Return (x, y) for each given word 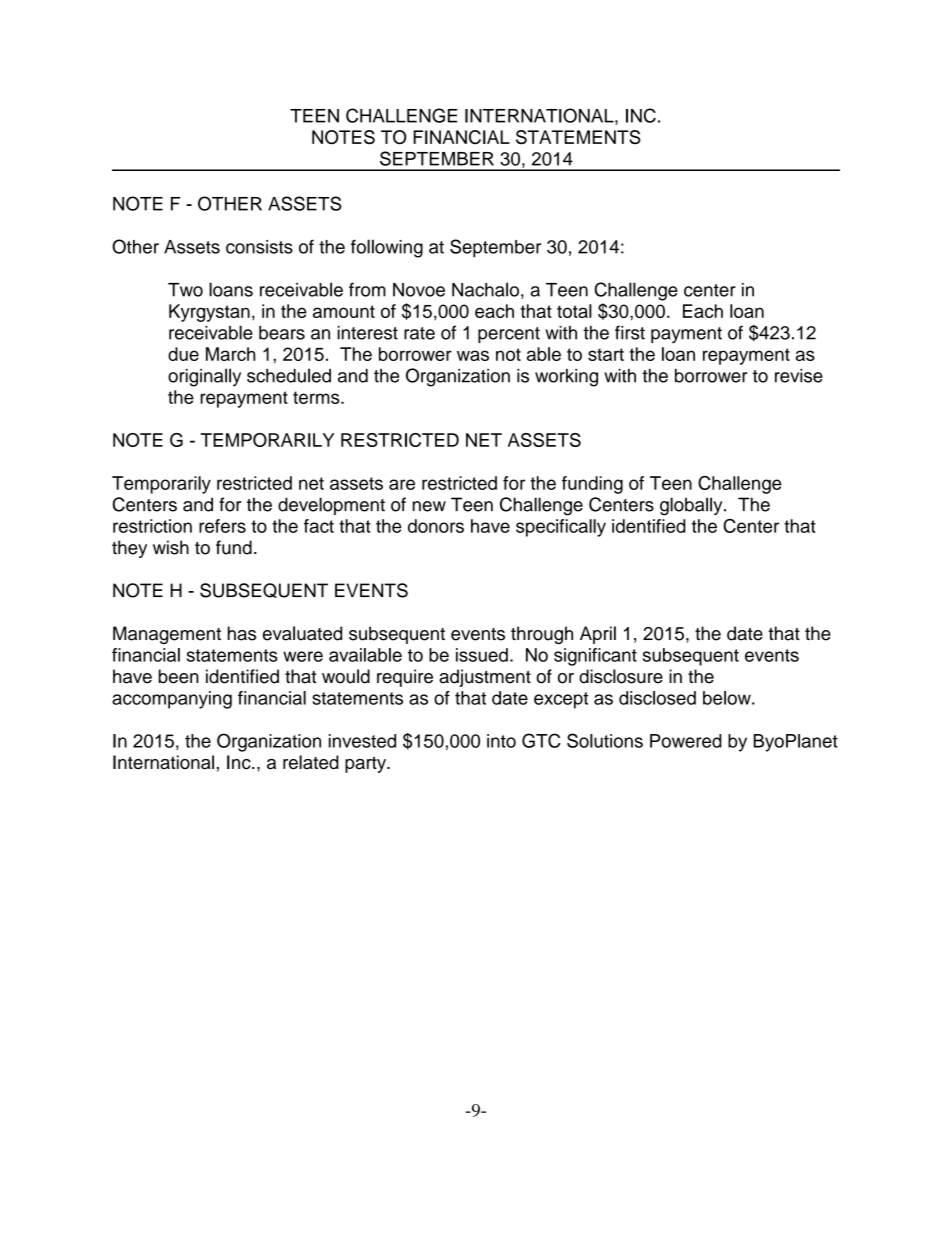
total (574, 311)
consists (259, 247)
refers (222, 526)
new (429, 506)
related (311, 762)
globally (692, 506)
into (501, 741)
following (387, 248)
